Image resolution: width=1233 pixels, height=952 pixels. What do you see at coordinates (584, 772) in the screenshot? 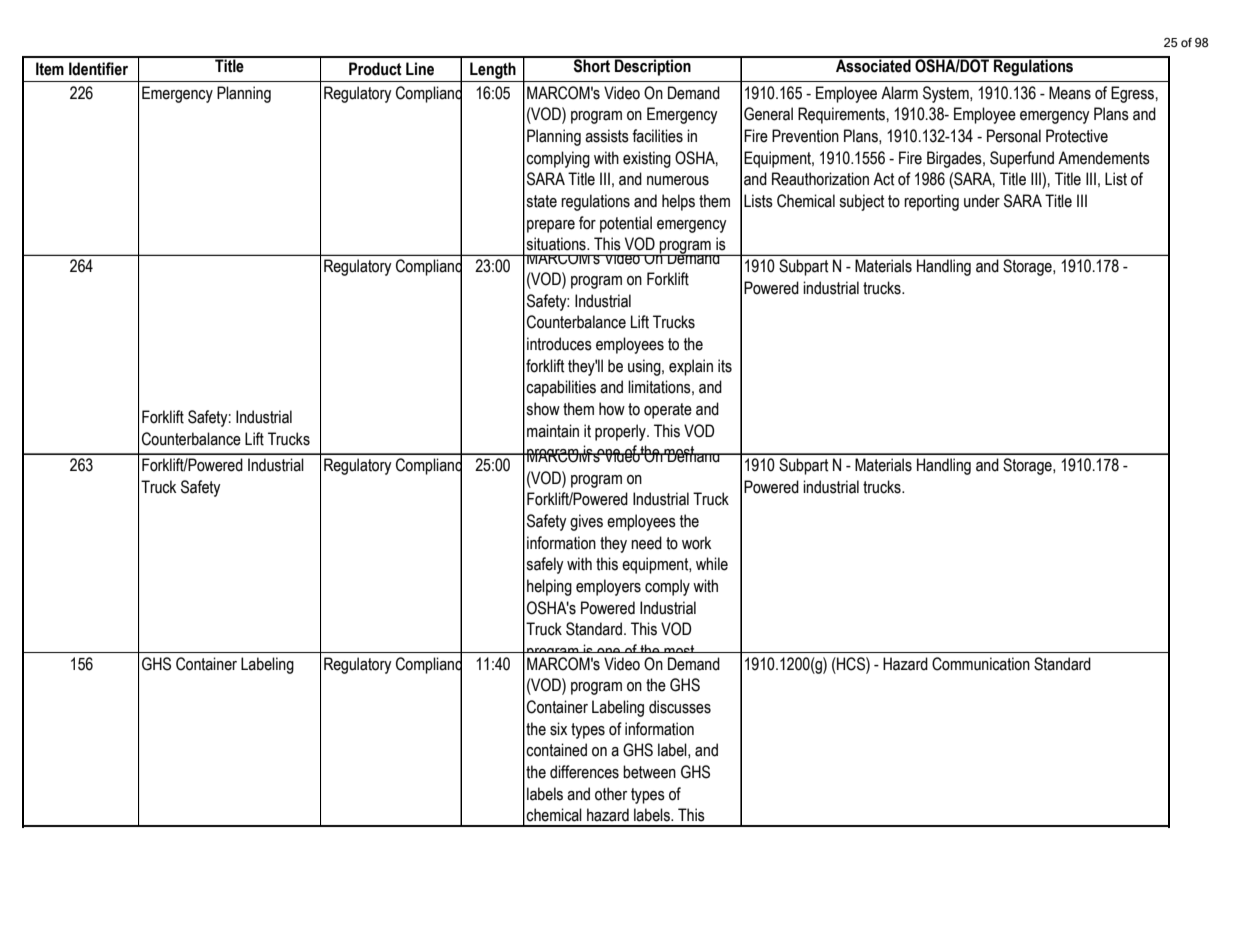
I see `differences` at bounding box center [584, 772].
